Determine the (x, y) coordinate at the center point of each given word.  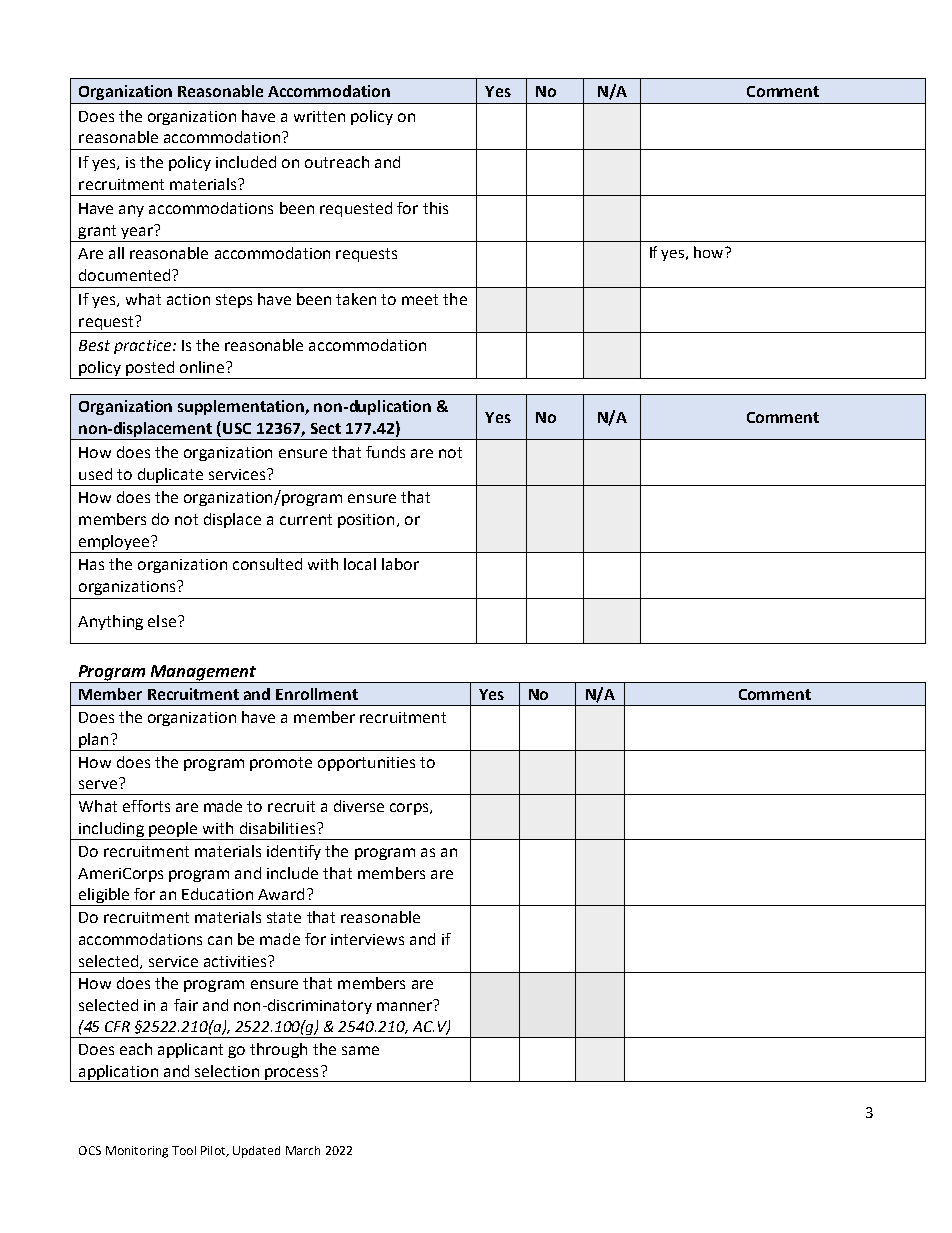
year (138, 232)
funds (385, 452)
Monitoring (137, 1152)
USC (237, 428)
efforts (146, 806)
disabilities (277, 828)
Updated (256, 1152)
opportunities (366, 764)
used (95, 474)
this (435, 208)
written (319, 116)
